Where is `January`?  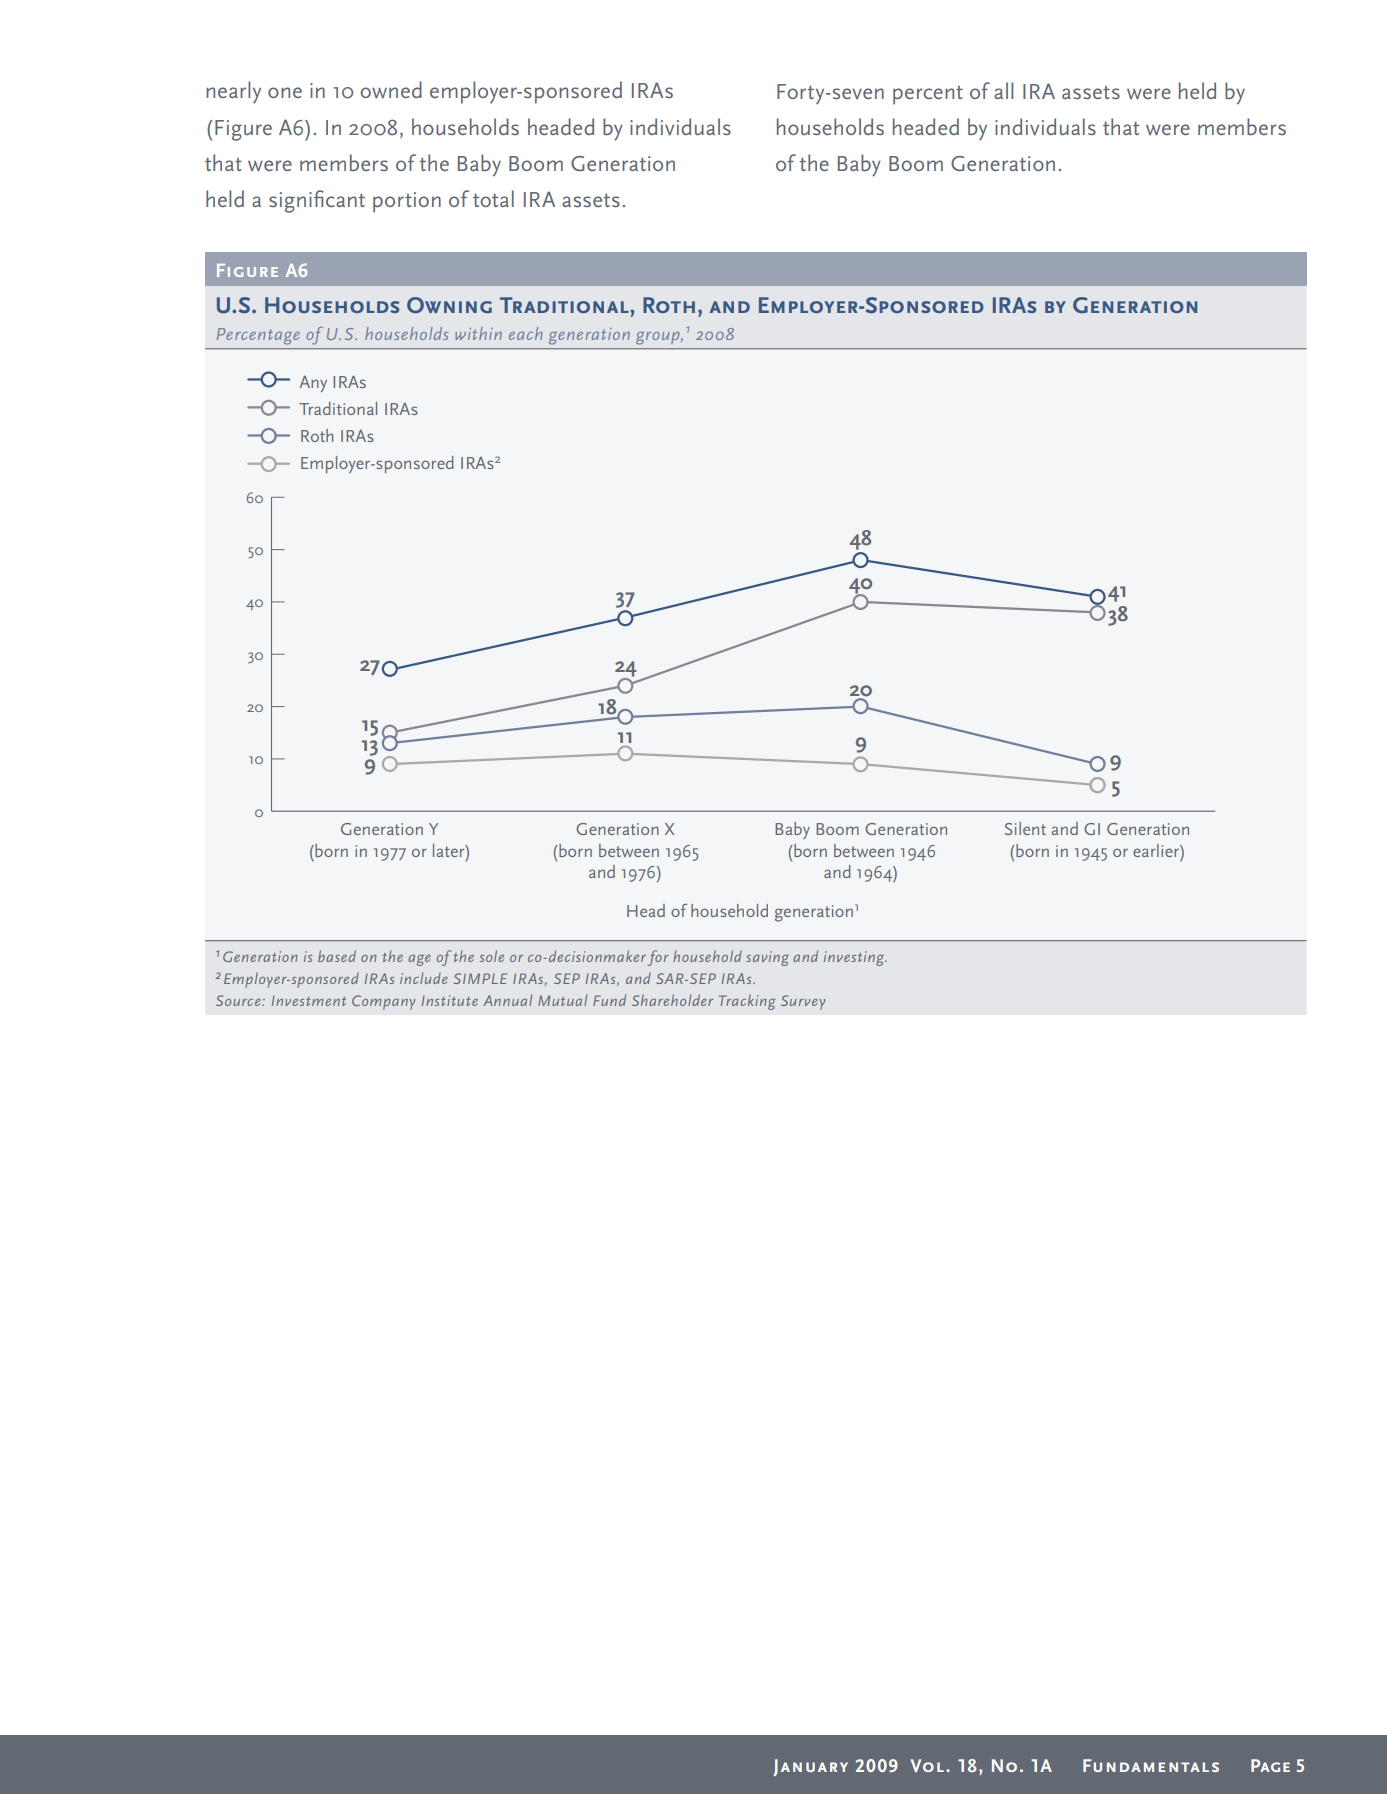 January is located at coordinates (810, 1767).
